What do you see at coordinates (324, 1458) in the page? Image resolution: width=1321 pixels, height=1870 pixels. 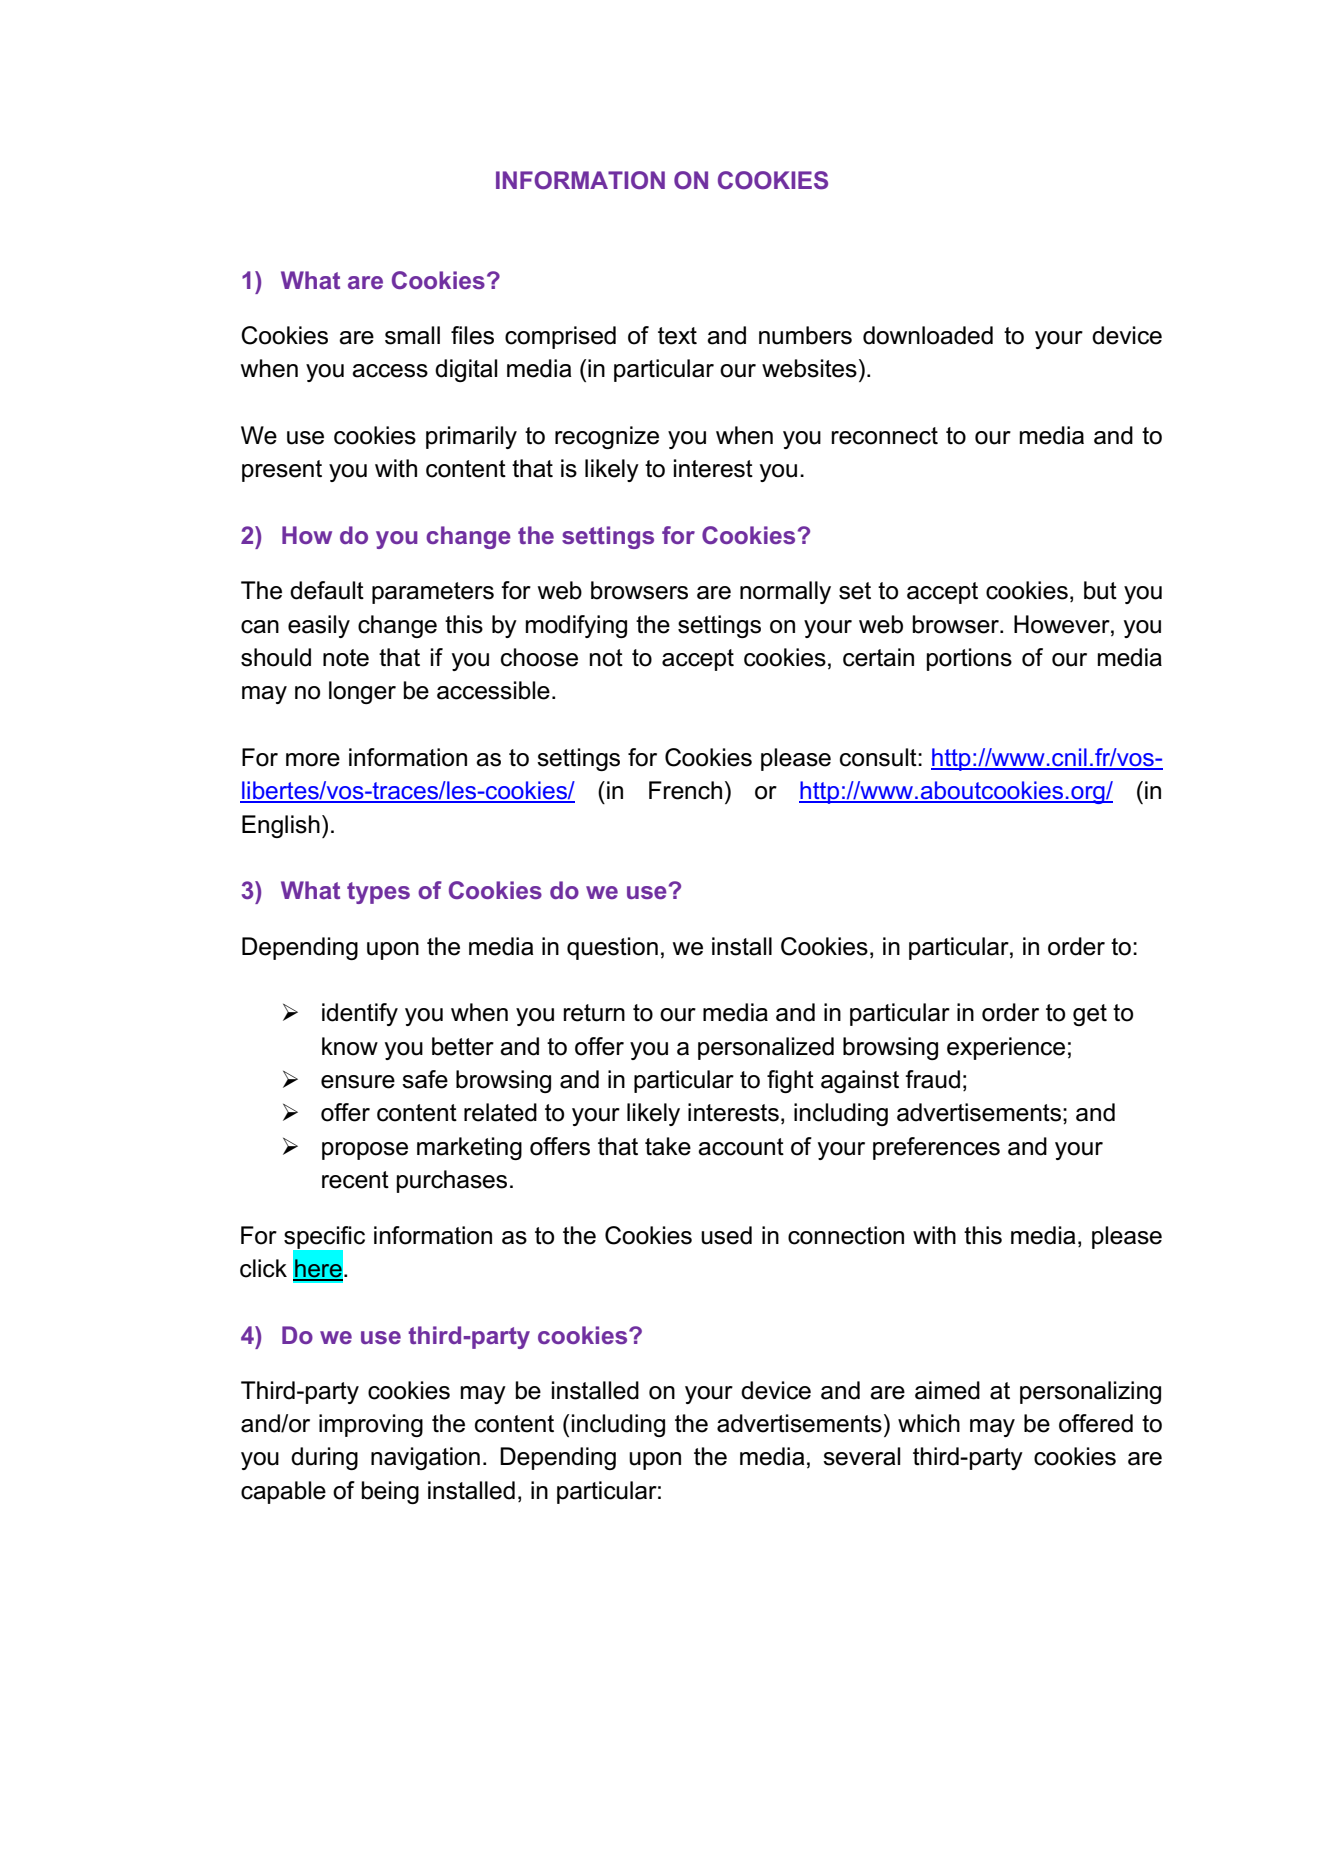 I see `during` at bounding box center [324, 1458].
